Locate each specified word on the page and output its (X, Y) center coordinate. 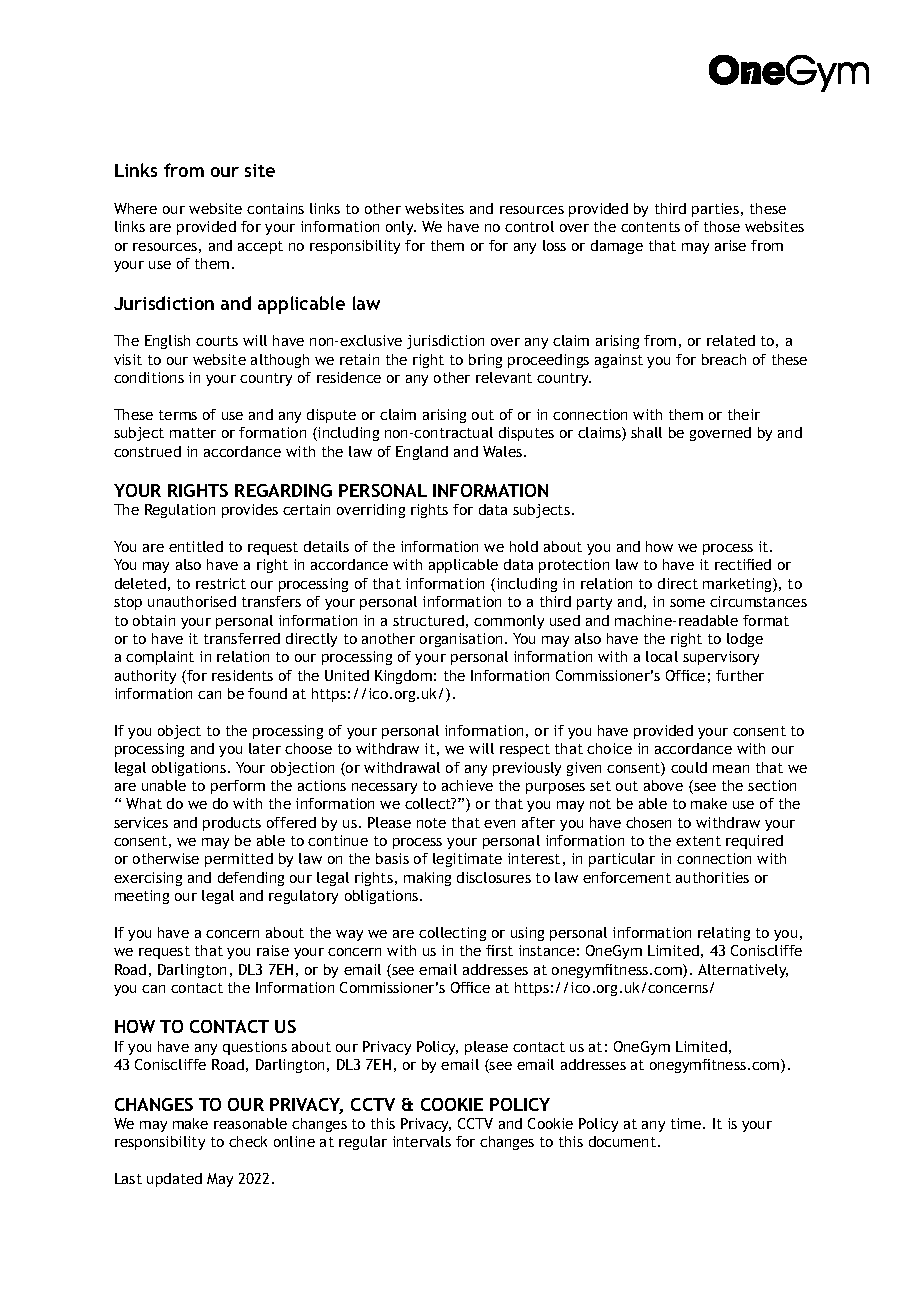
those (722, 226)
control (529, 226)
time (687, 1123)
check (248, 1141)
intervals (422, 1141)
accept (260, 247)
